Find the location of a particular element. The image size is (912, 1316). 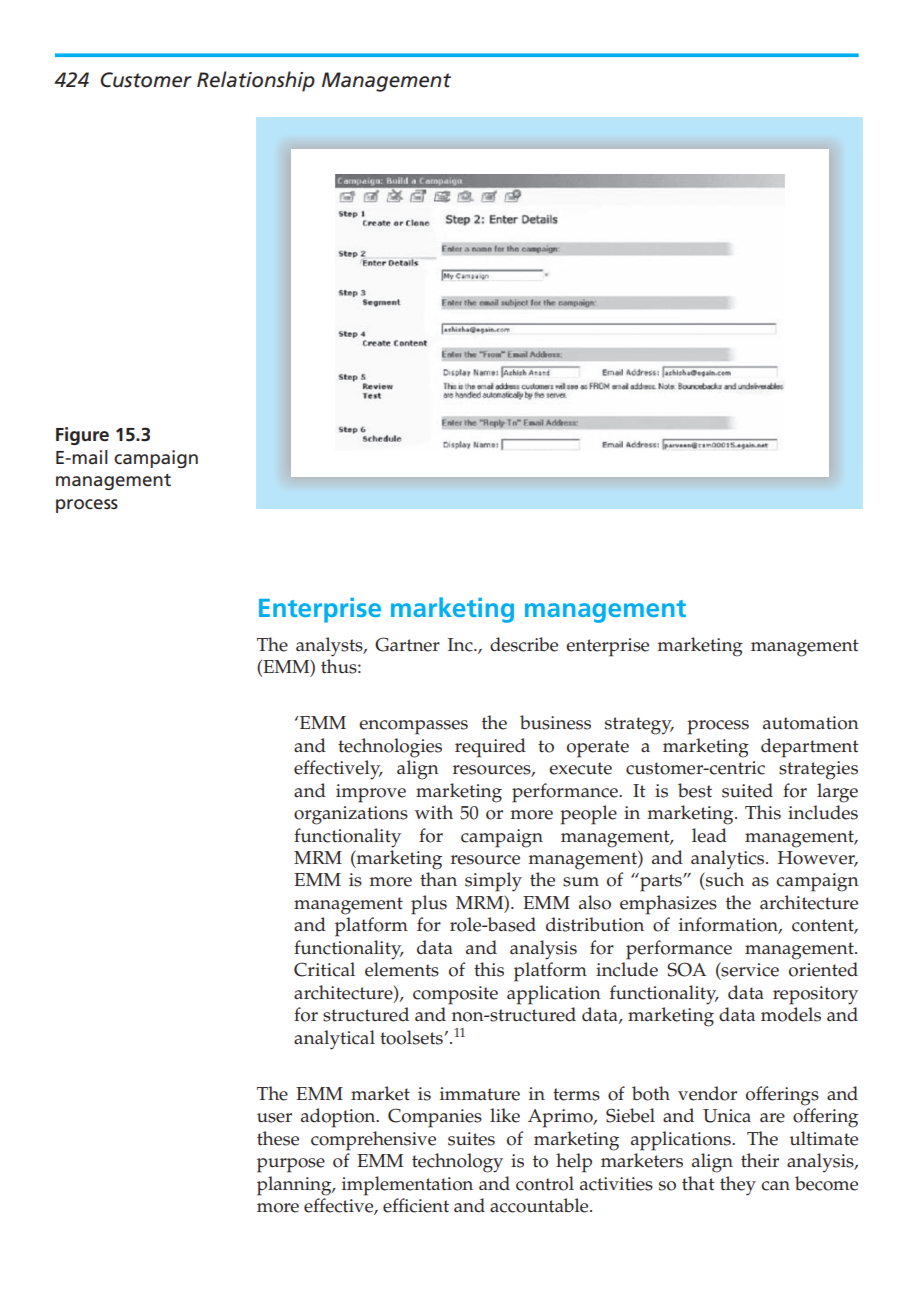

technology is located at coordinates (457, 1163).
